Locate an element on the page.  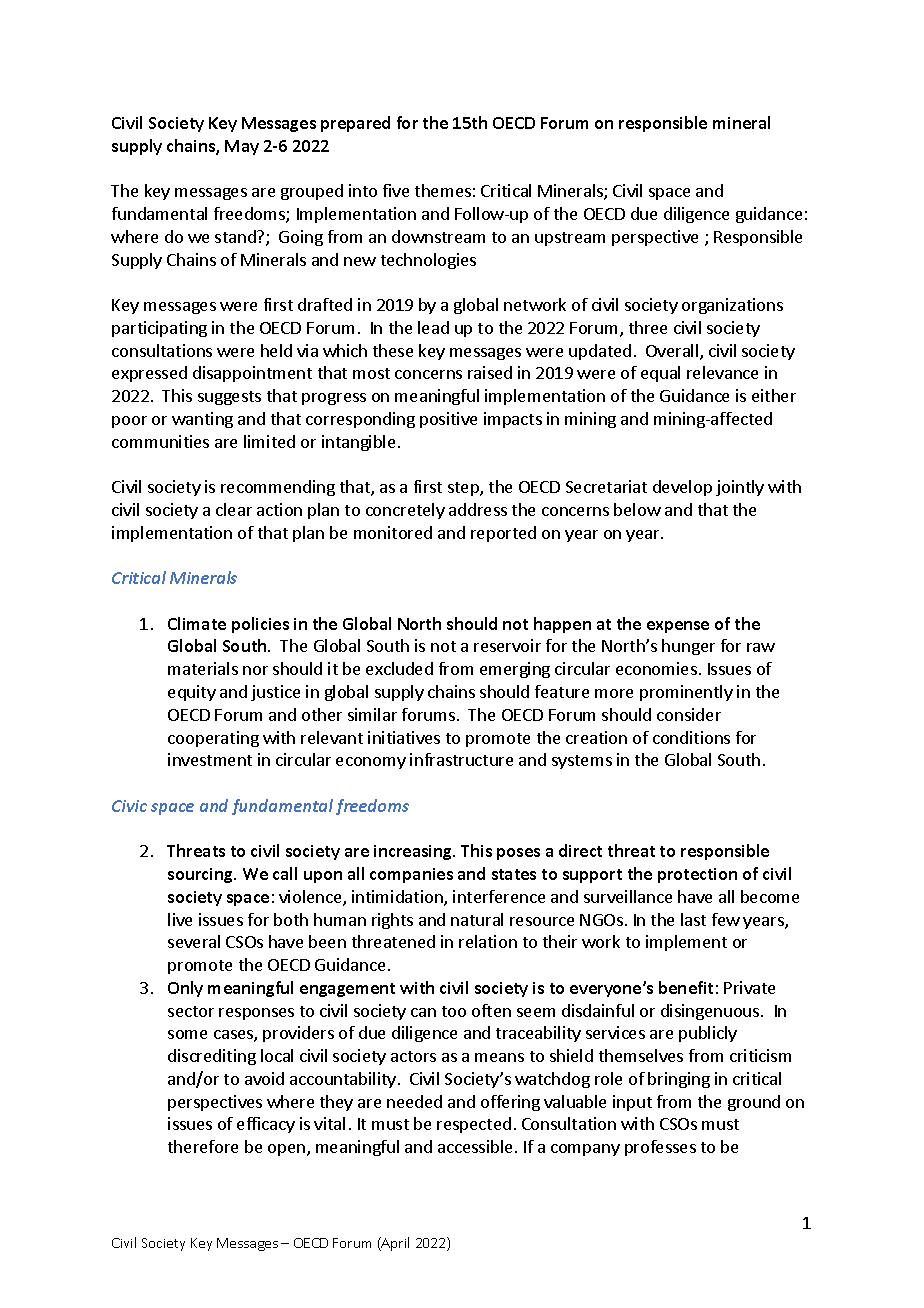
relevance is located at coordinates (722, 372).
